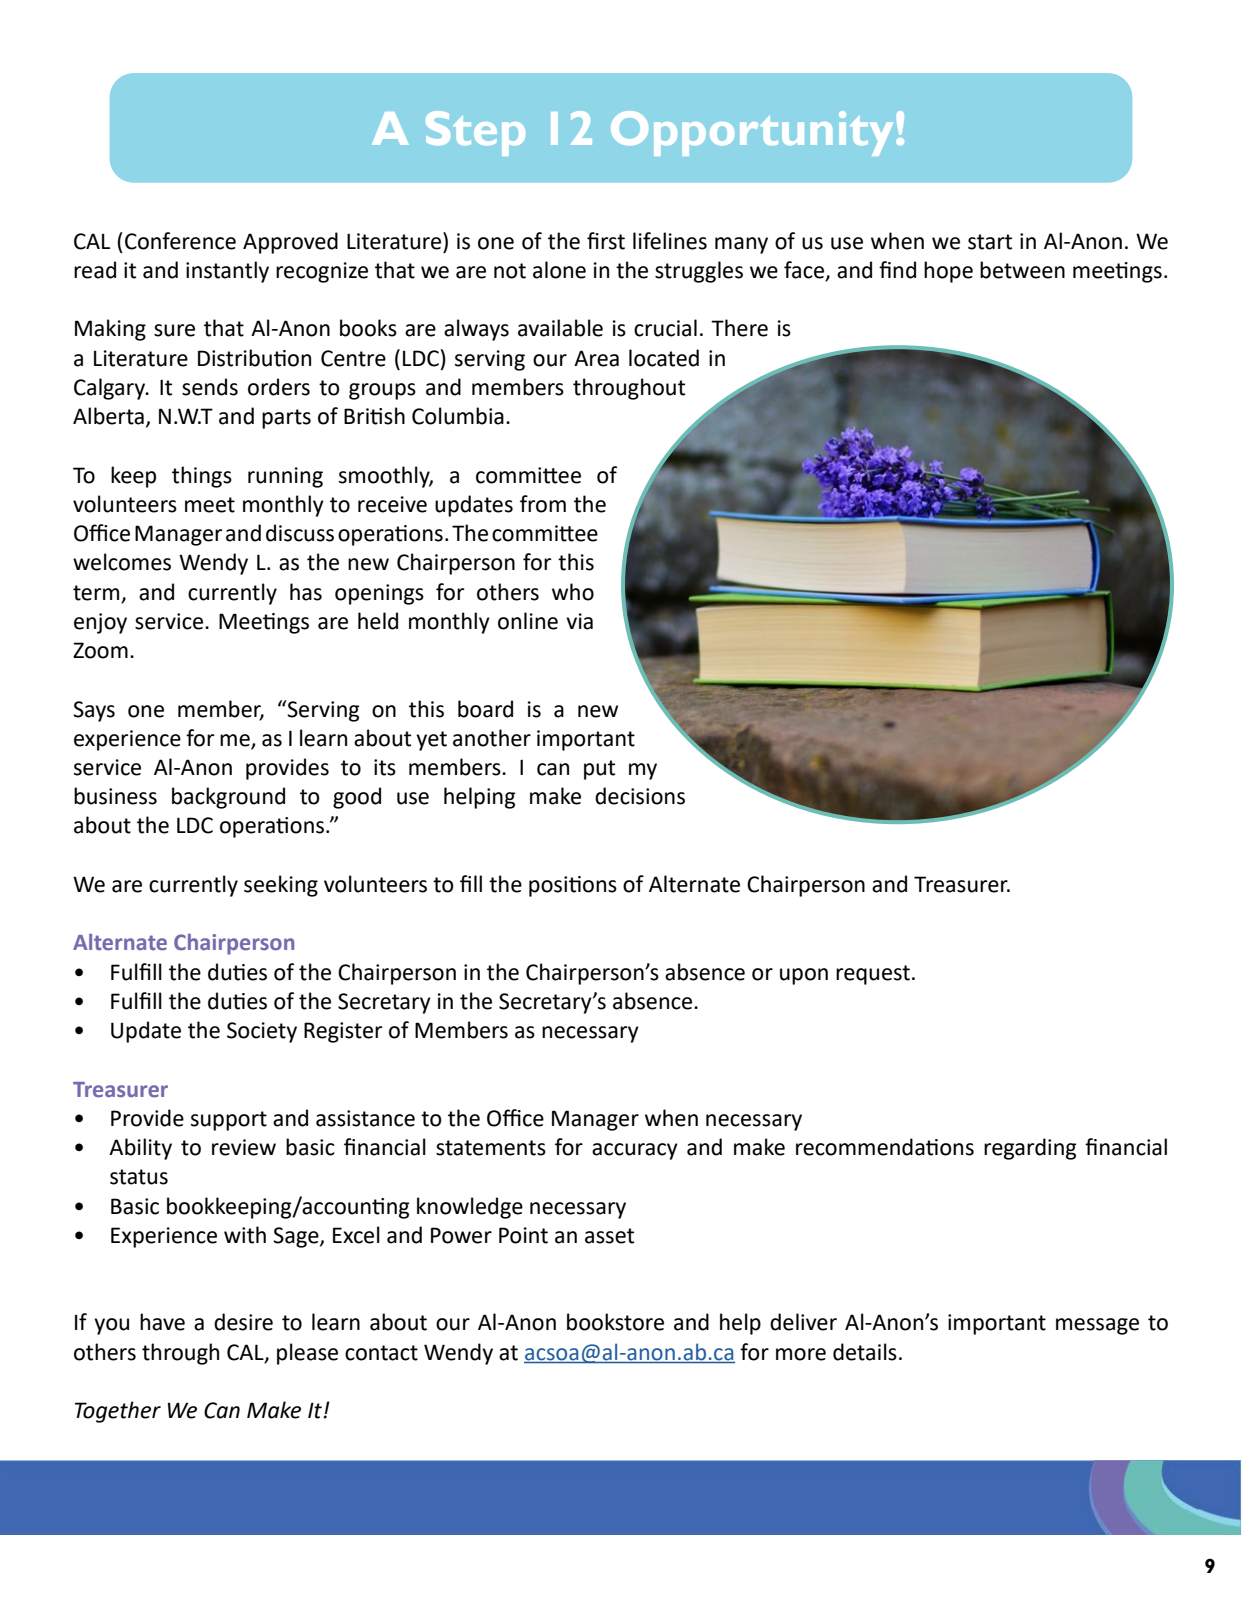 This screenshot has width=1242, height=1608. What do you see at coordinates (543, 504) in the screenshot?
I see `from` at bounding box center [543, 504].
